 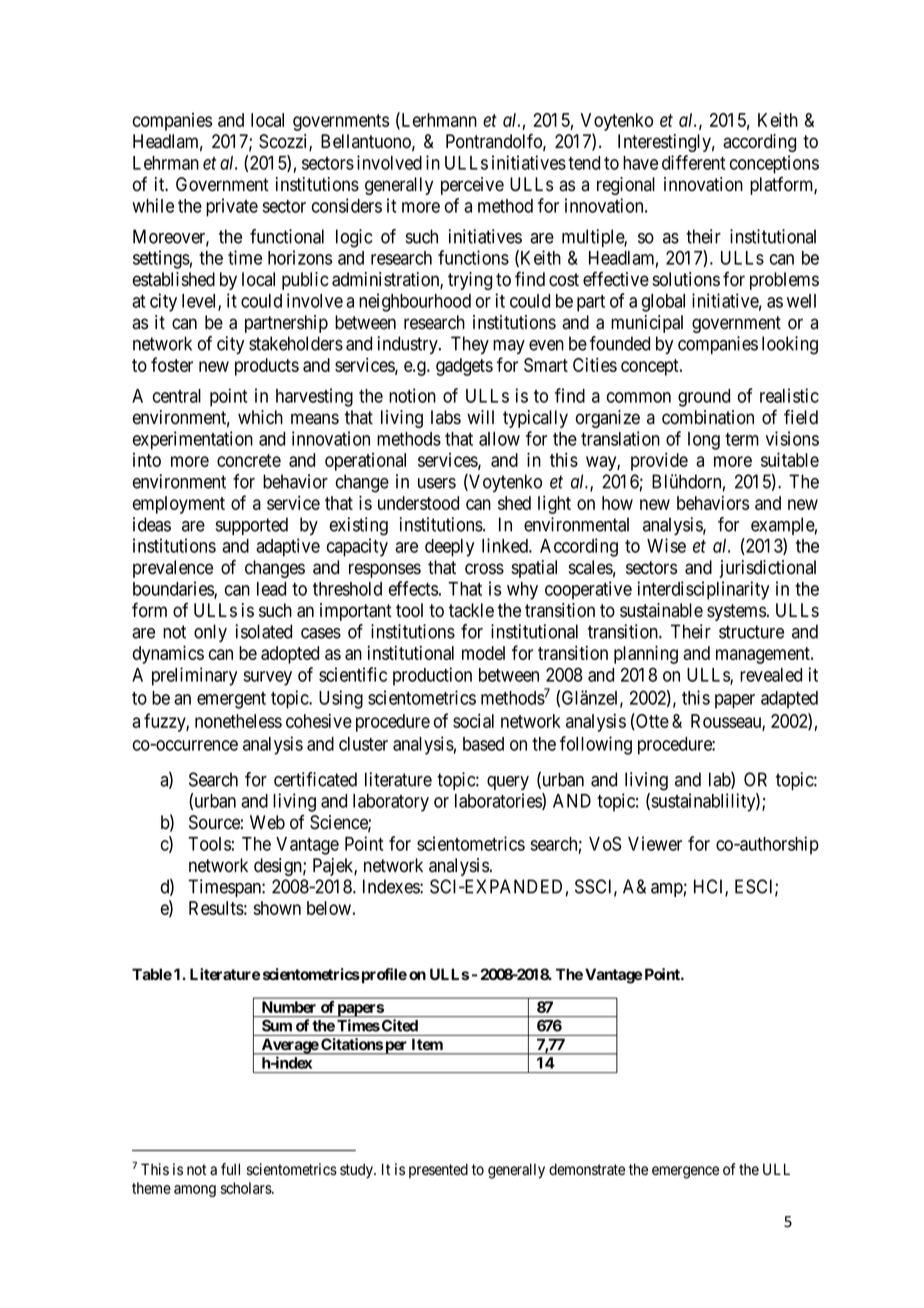 What do you see at coordinates (230, 1169) in the image?
I see `full` at bounding box center [230, 1169].
